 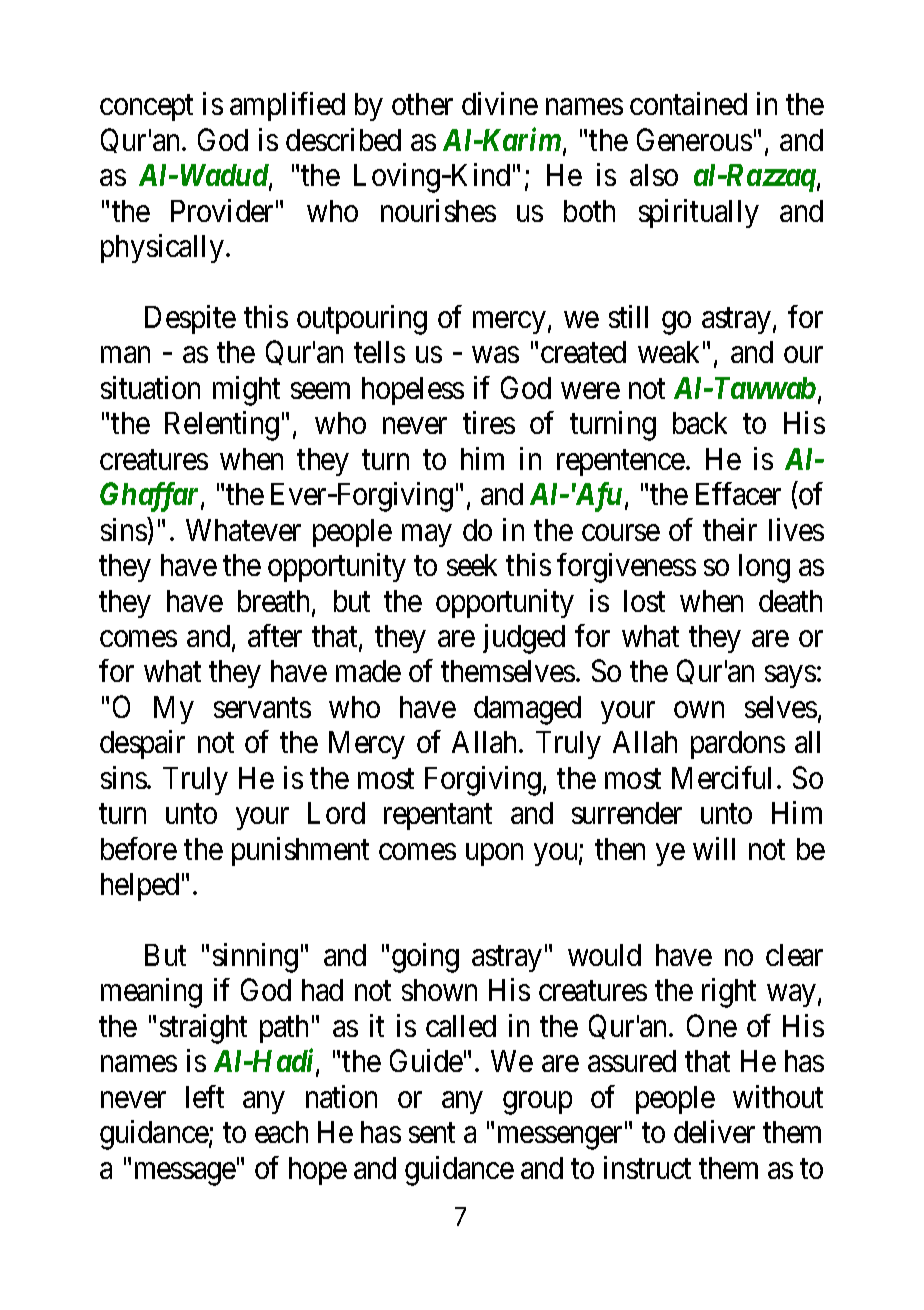 What do you see at coordinates (146, 108) in the image?
I see `concept` at bounding box center [146, 108].
